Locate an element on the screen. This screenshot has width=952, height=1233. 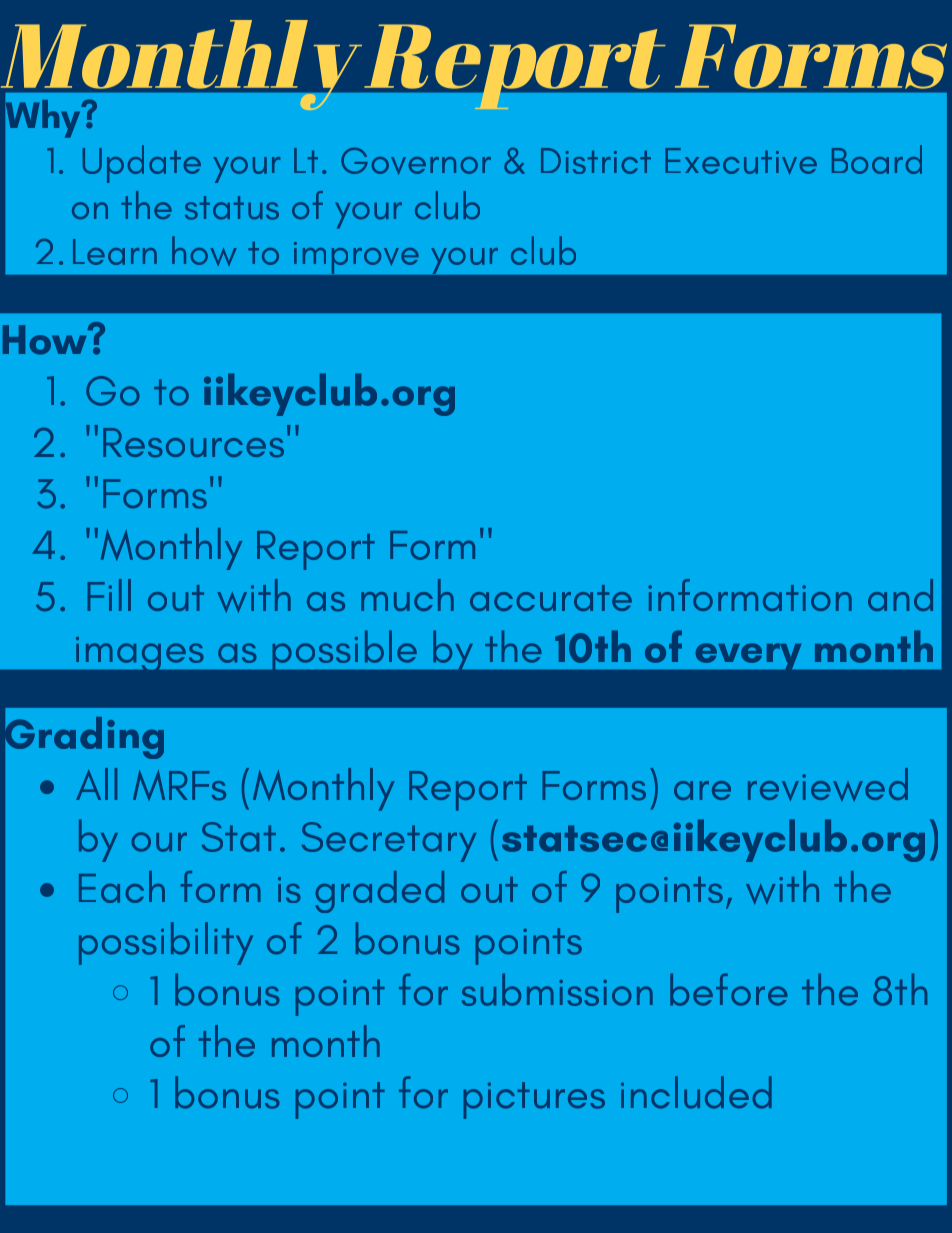
before is located at coordinates (729, 989).
